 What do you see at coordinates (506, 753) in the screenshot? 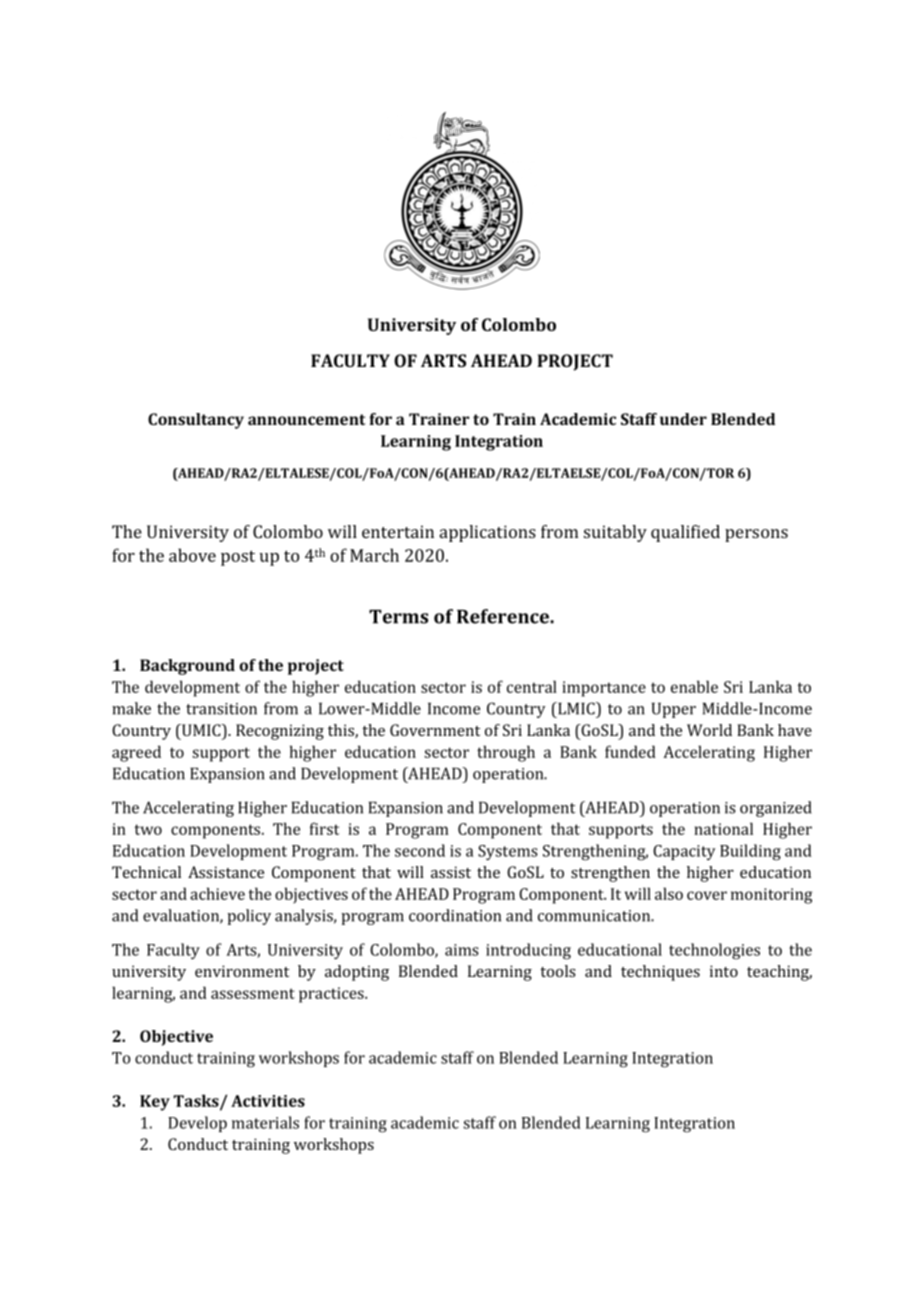
I see `through` at bounding box center [506, 753].
